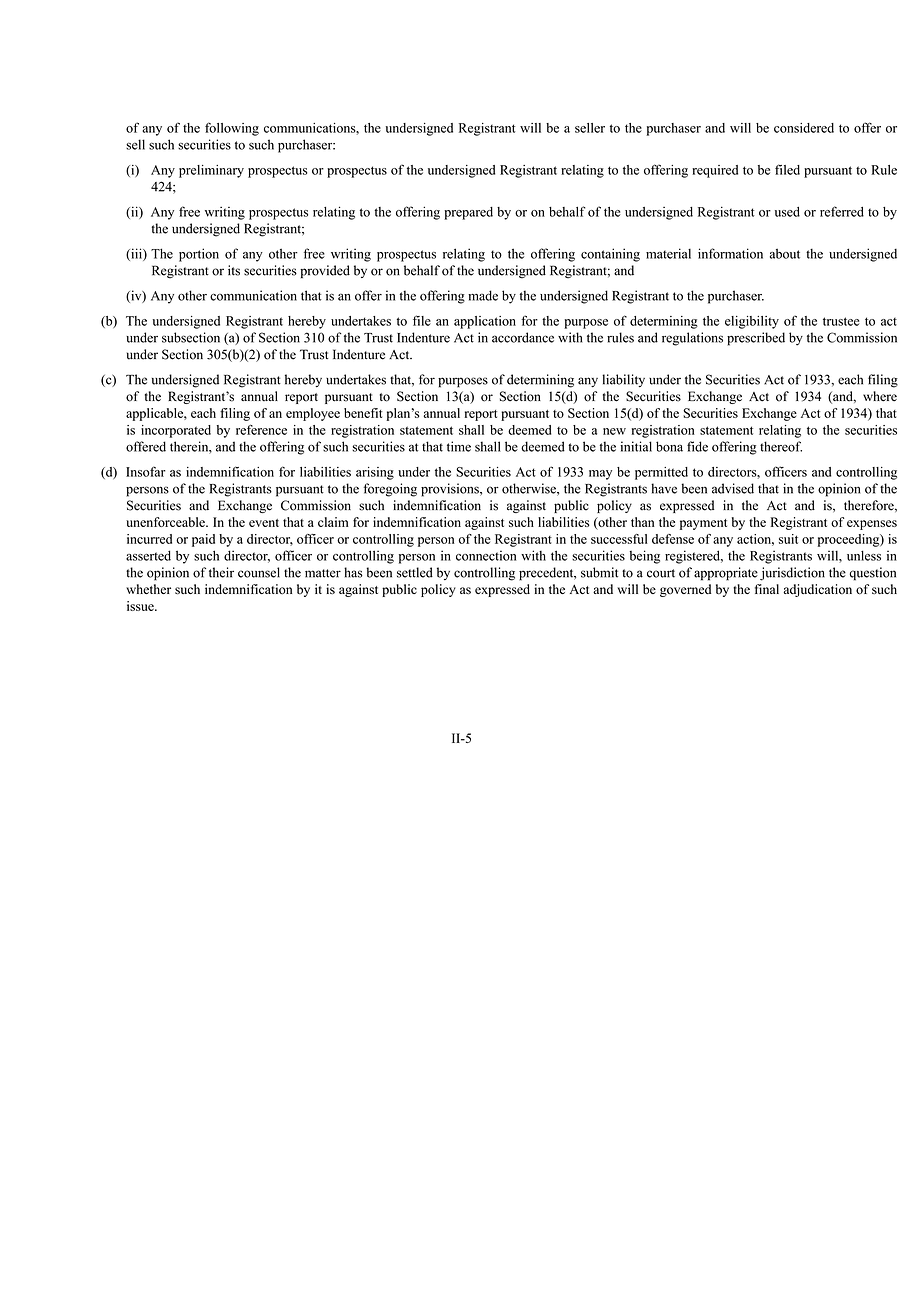 Image resolution: width=924 pixels, height=1308 pixels. I want to click on portion, so click(199, 255).
